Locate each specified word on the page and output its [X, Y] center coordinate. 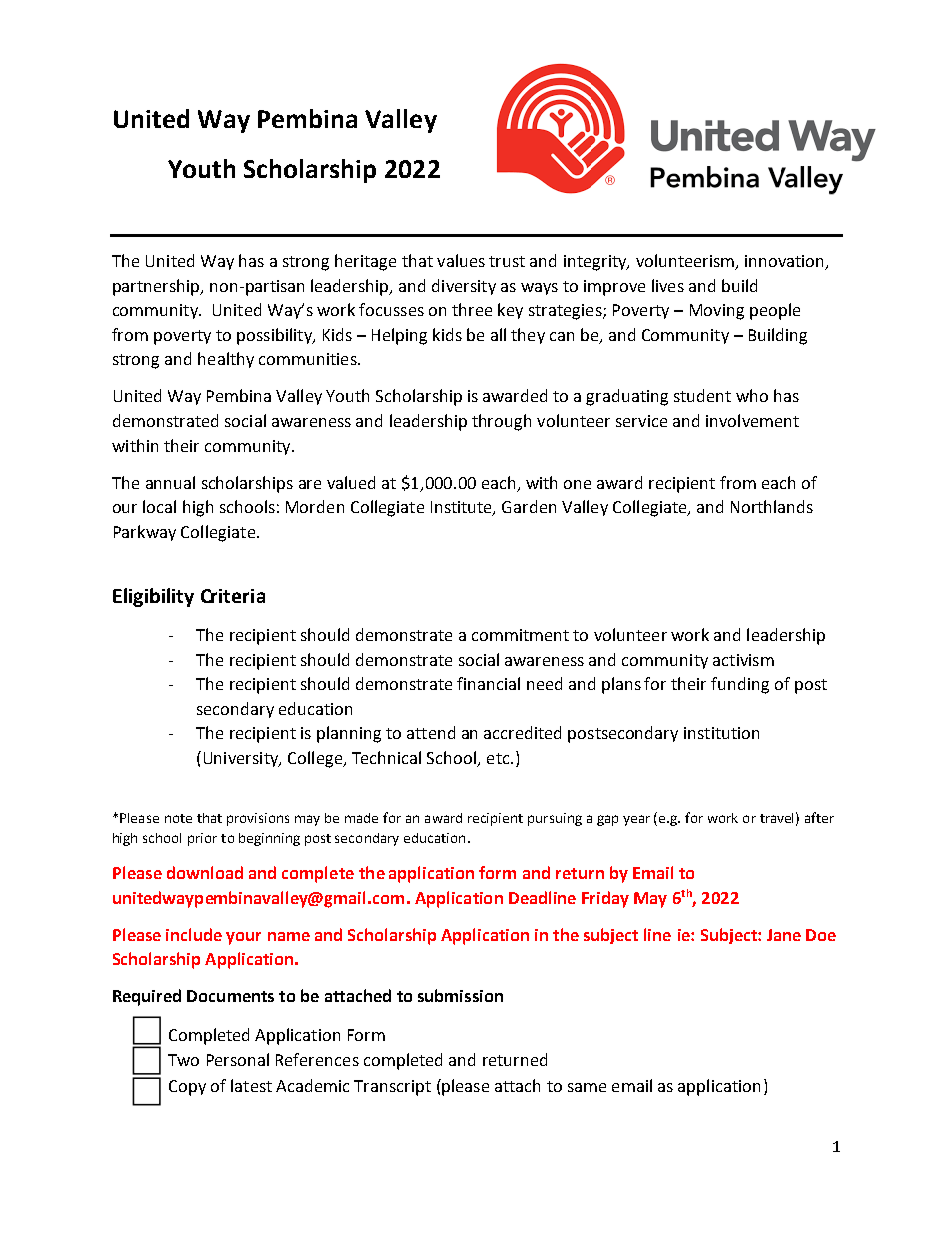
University [242, 759]
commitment [520, 635]
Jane [784, 935]
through [501, 422]
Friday [605, 899]
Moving [717, 312]
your [243, 938]
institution [721, 733]
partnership [157, 287]
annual [170, 482]
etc [499, 758]
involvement [752, 420]
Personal [238, 1059]
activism [743, 660]
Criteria [233, 596]
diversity [464, 287]
